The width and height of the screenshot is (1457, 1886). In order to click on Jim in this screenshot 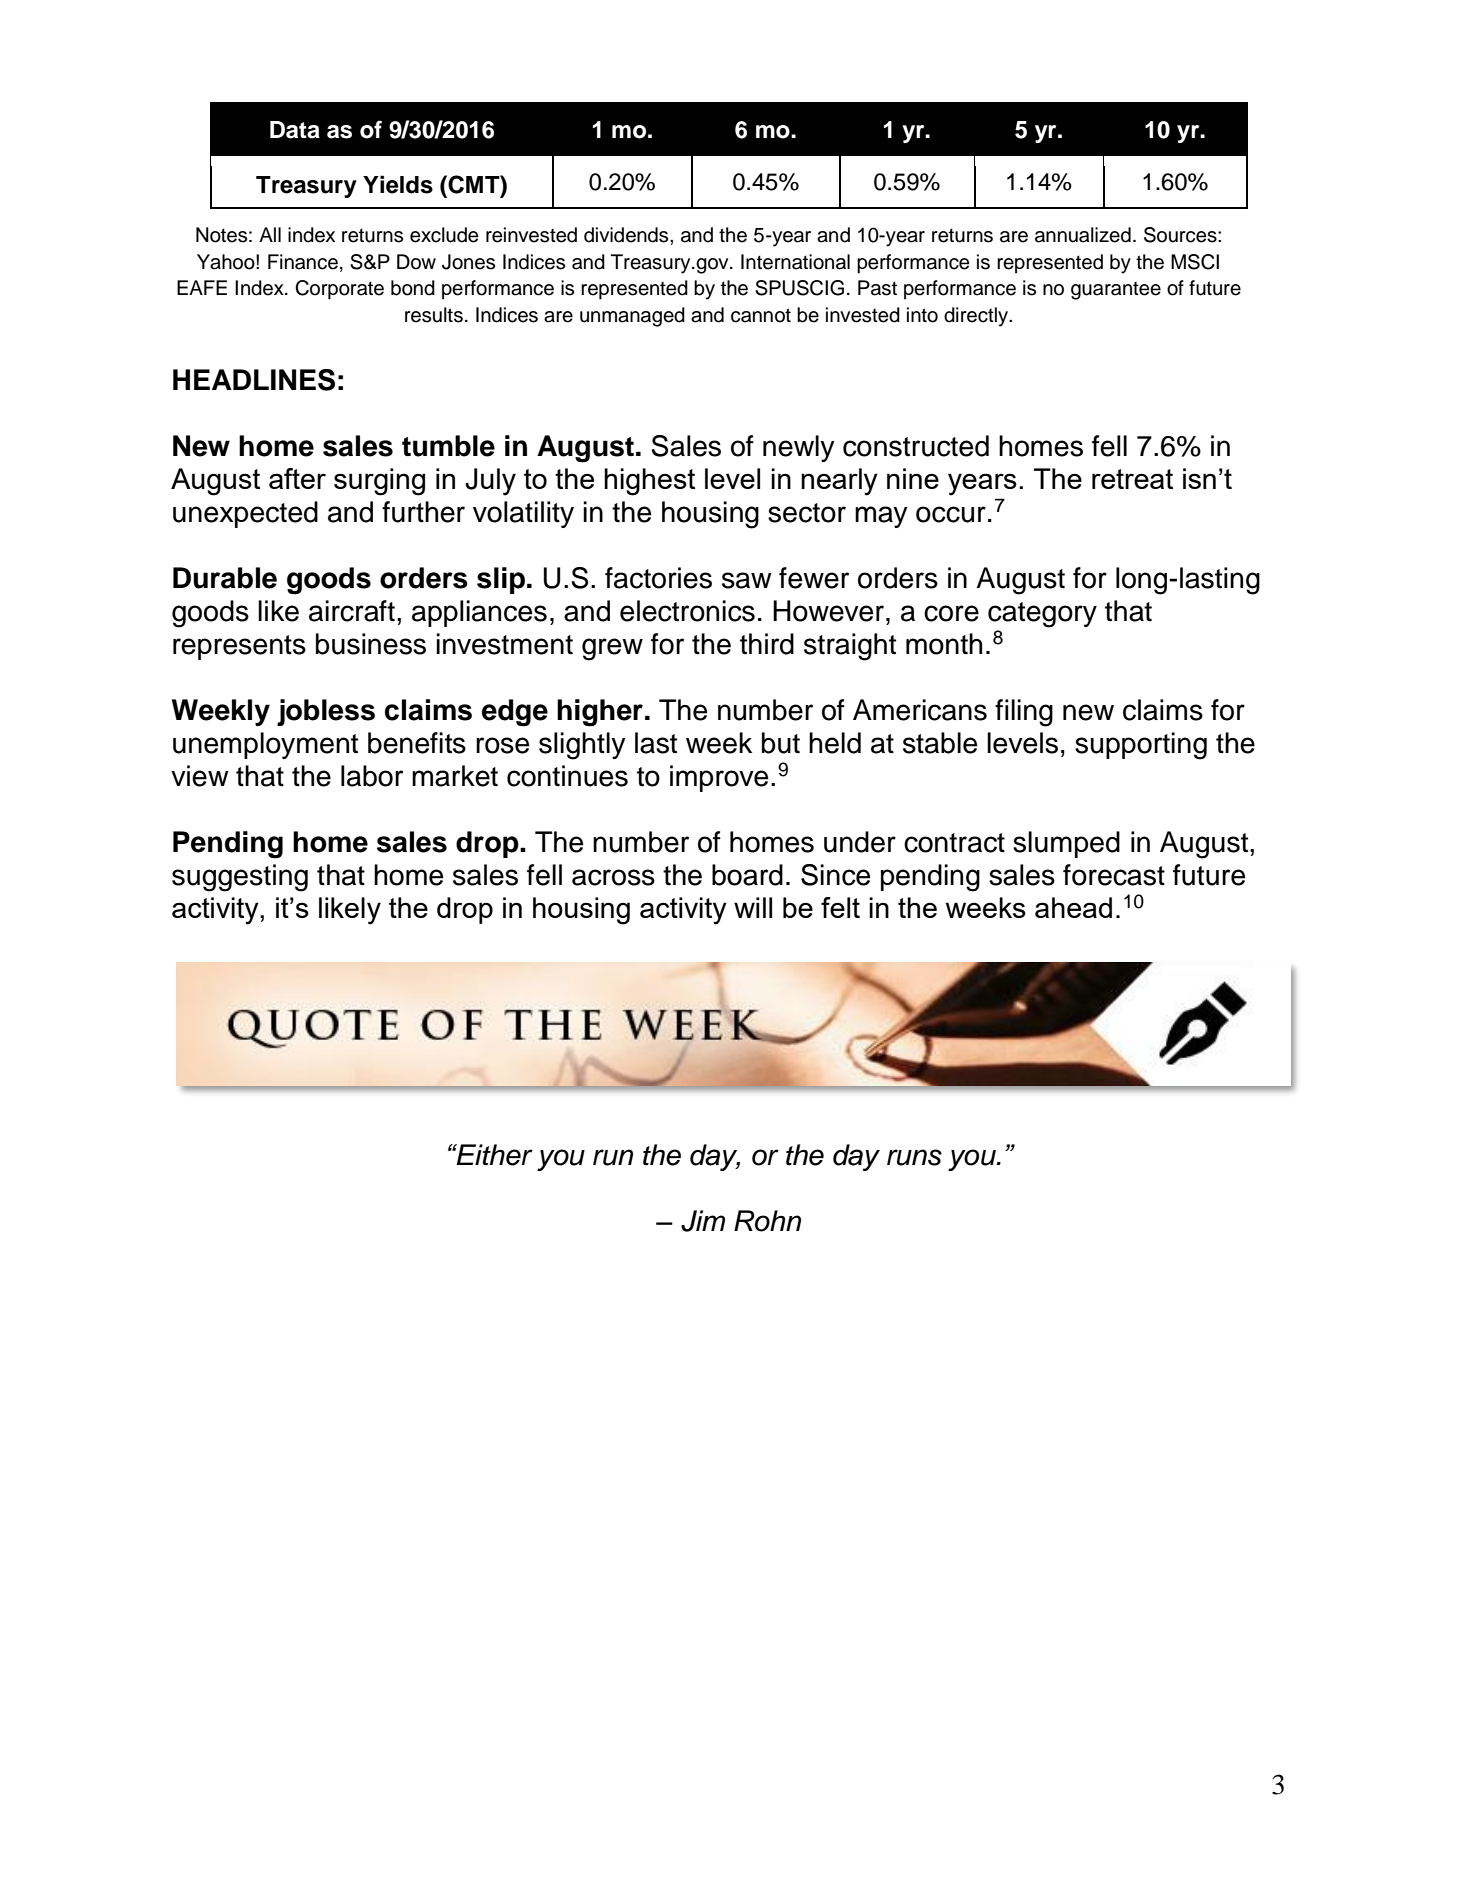, I will do `click(703, 1221)`.
